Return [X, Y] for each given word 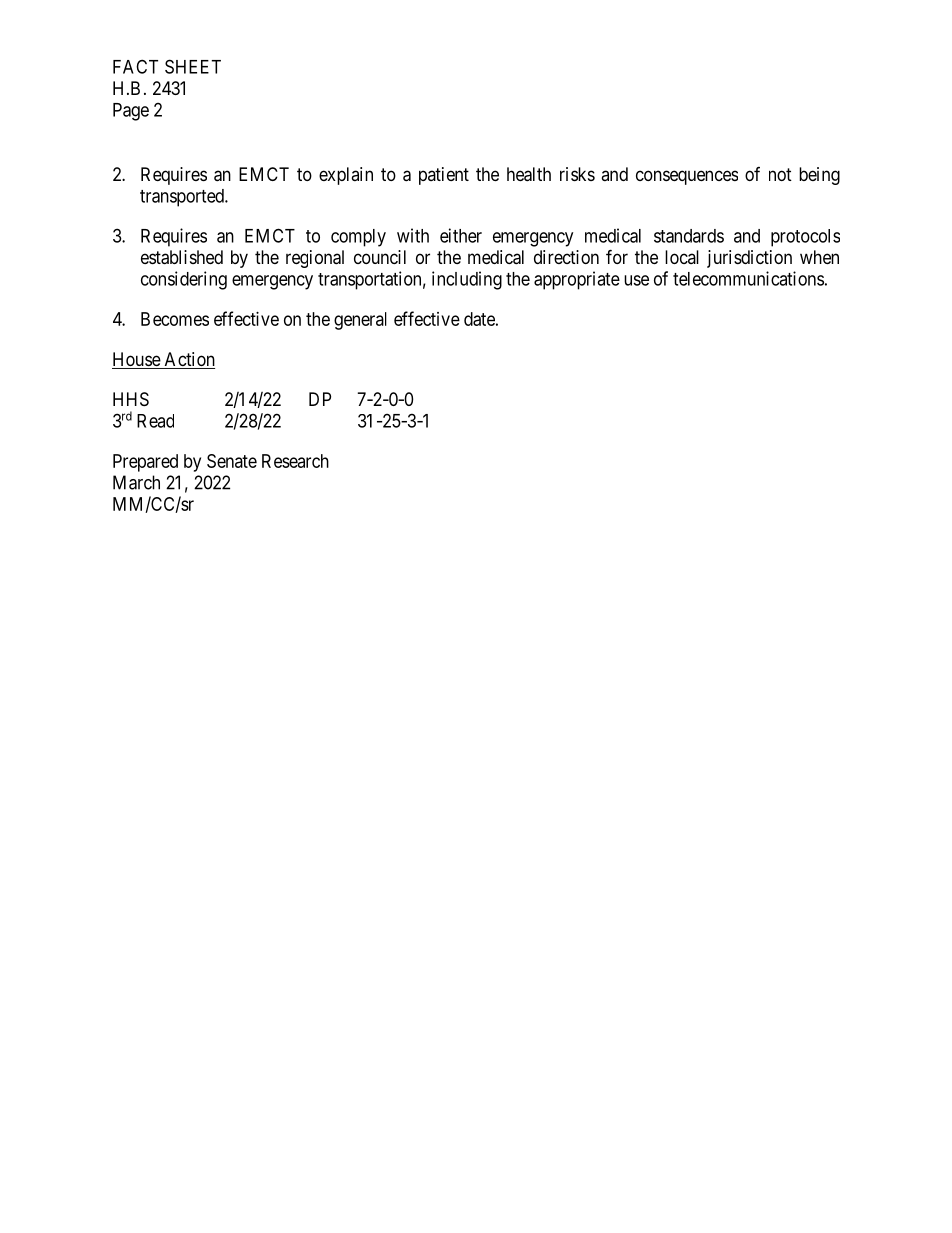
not [780, 174]
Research [295, 461]
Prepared [145, 463]
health [529, 174]
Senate [232, 461]
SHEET [193, 66]
